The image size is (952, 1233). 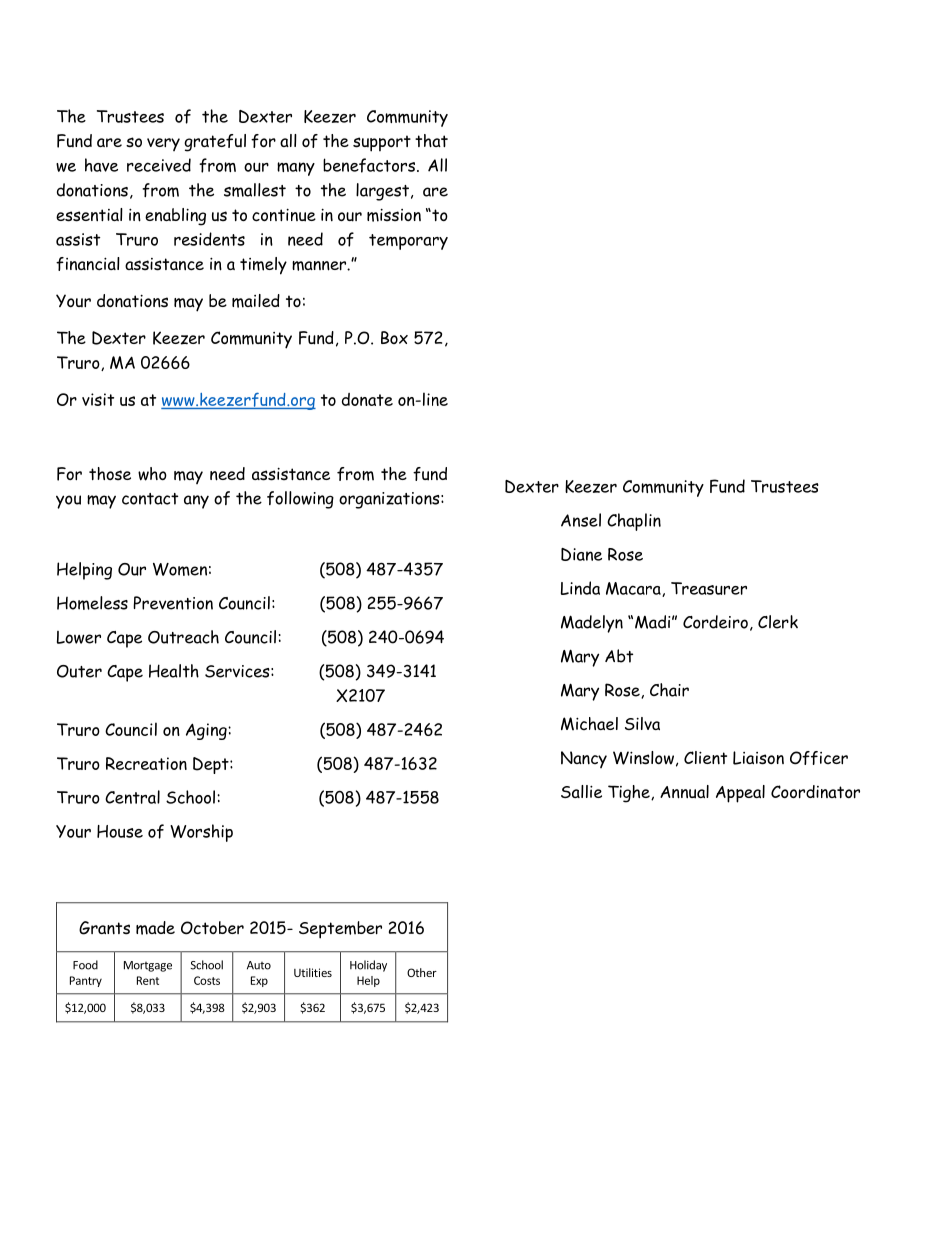 I want to click on Michael, so click(x=589, y=724).
